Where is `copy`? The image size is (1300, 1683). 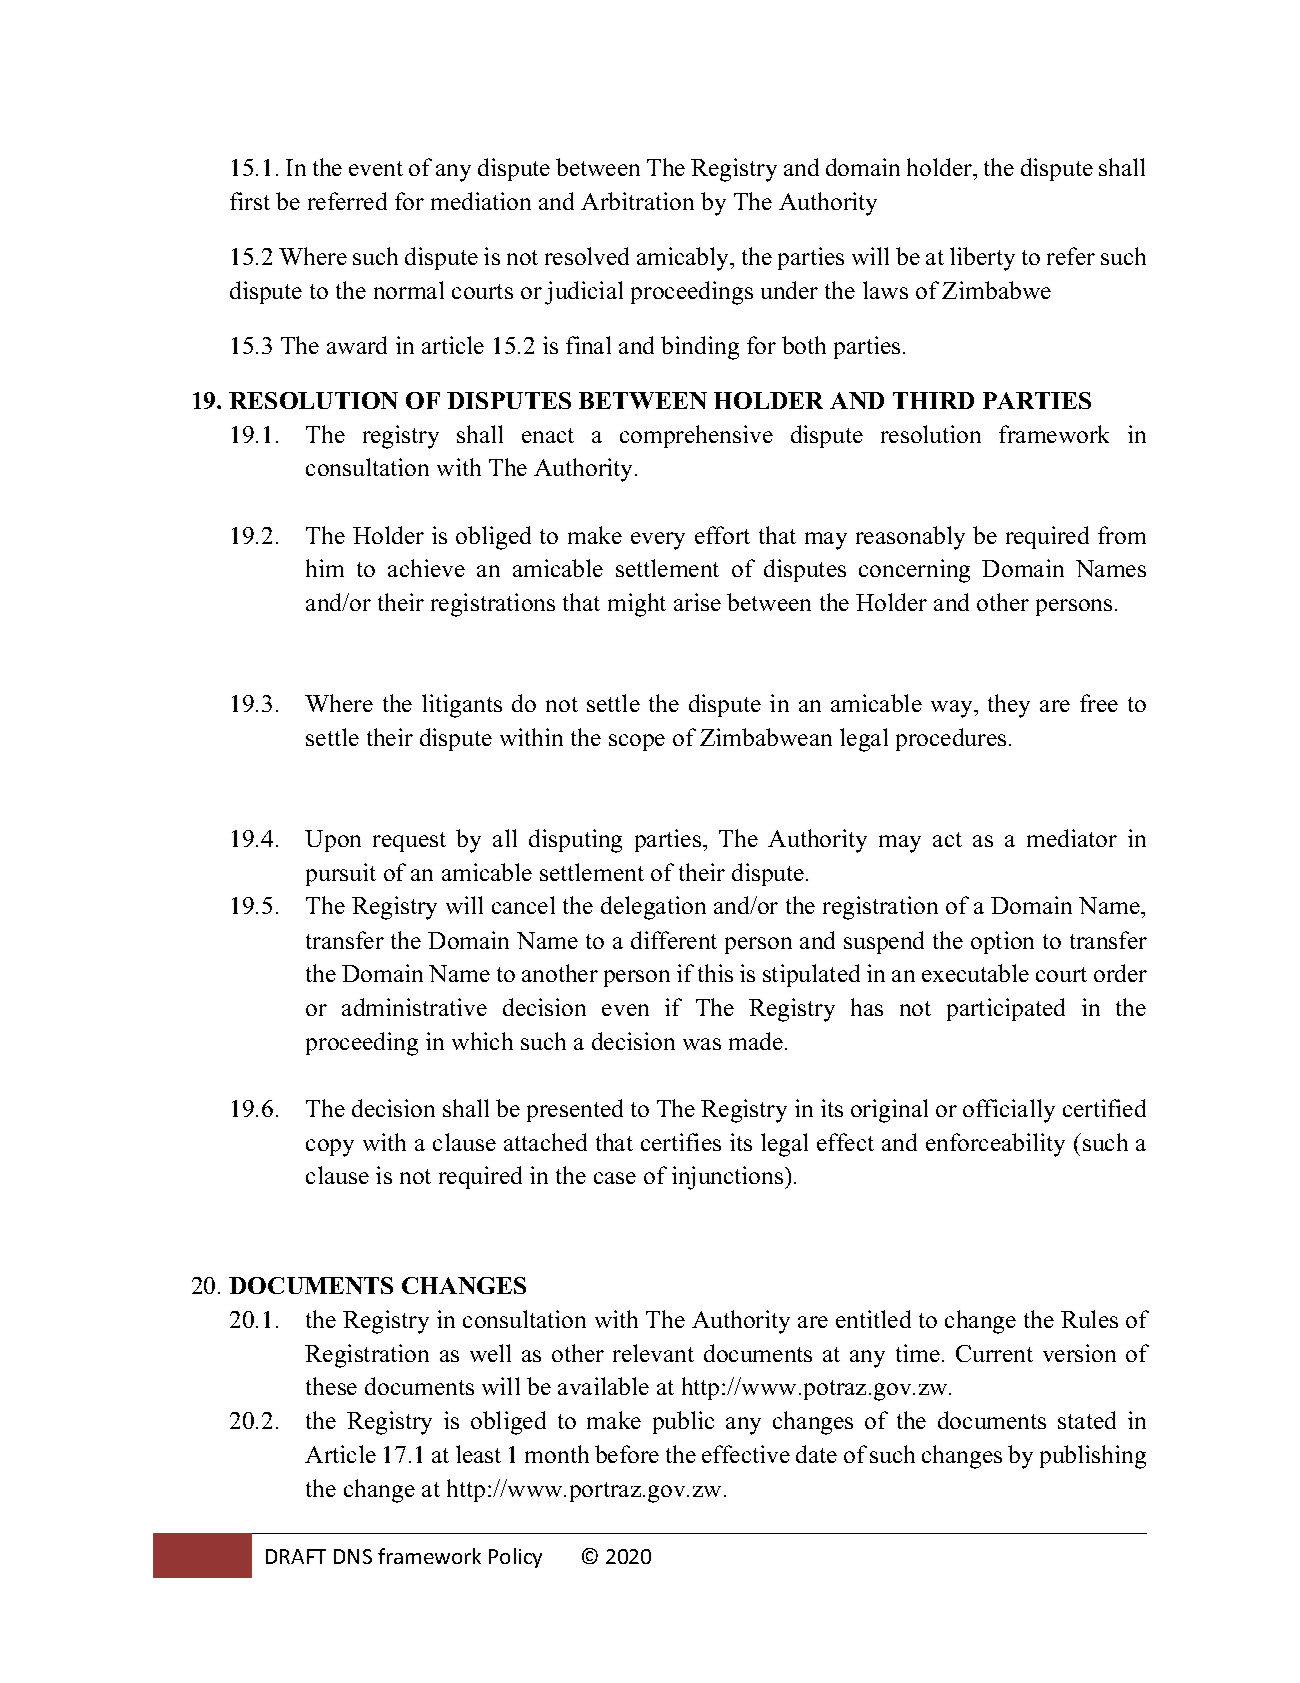 copy is located at coordinates (330, 1148).
